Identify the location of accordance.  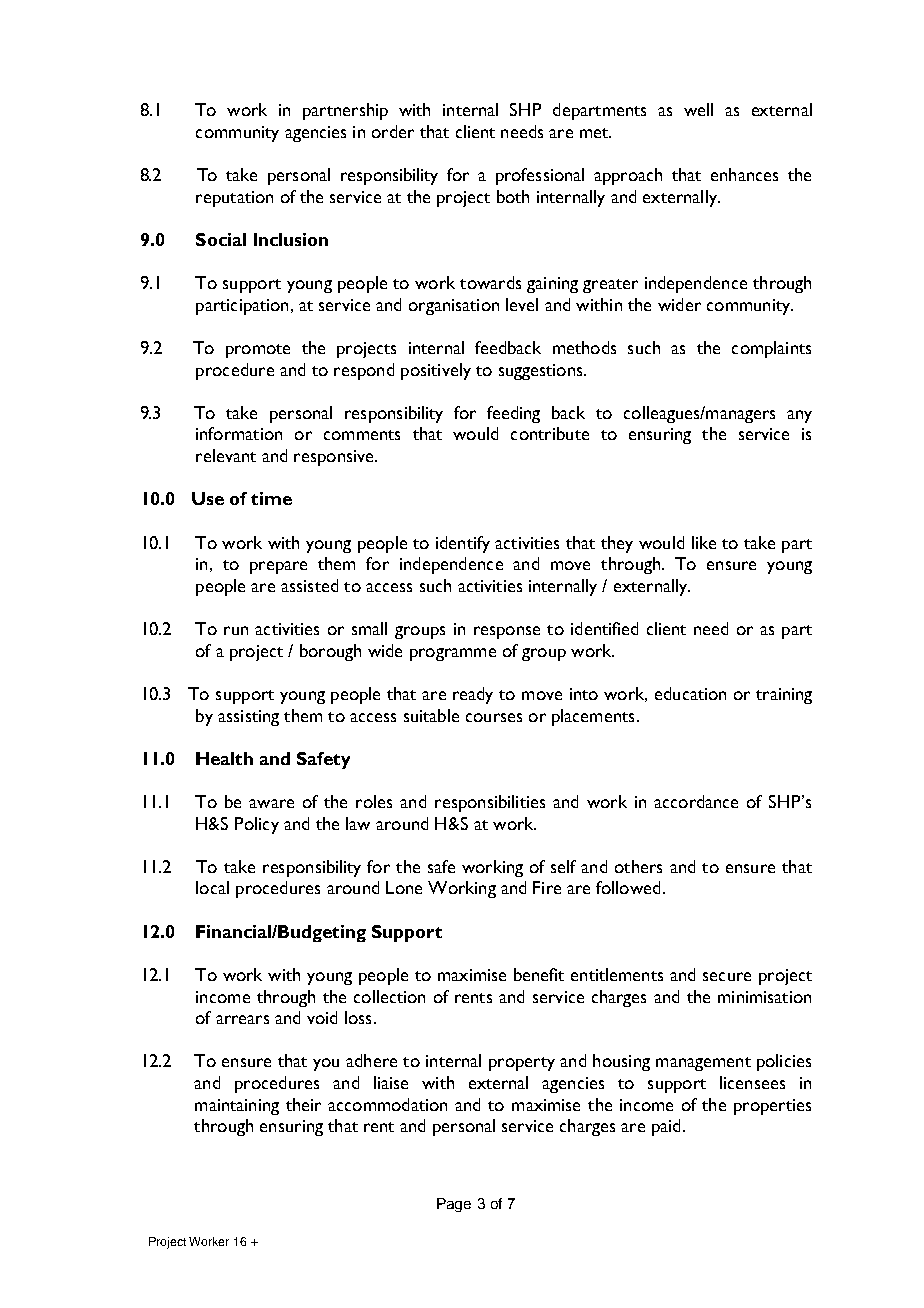
(696, 801).
